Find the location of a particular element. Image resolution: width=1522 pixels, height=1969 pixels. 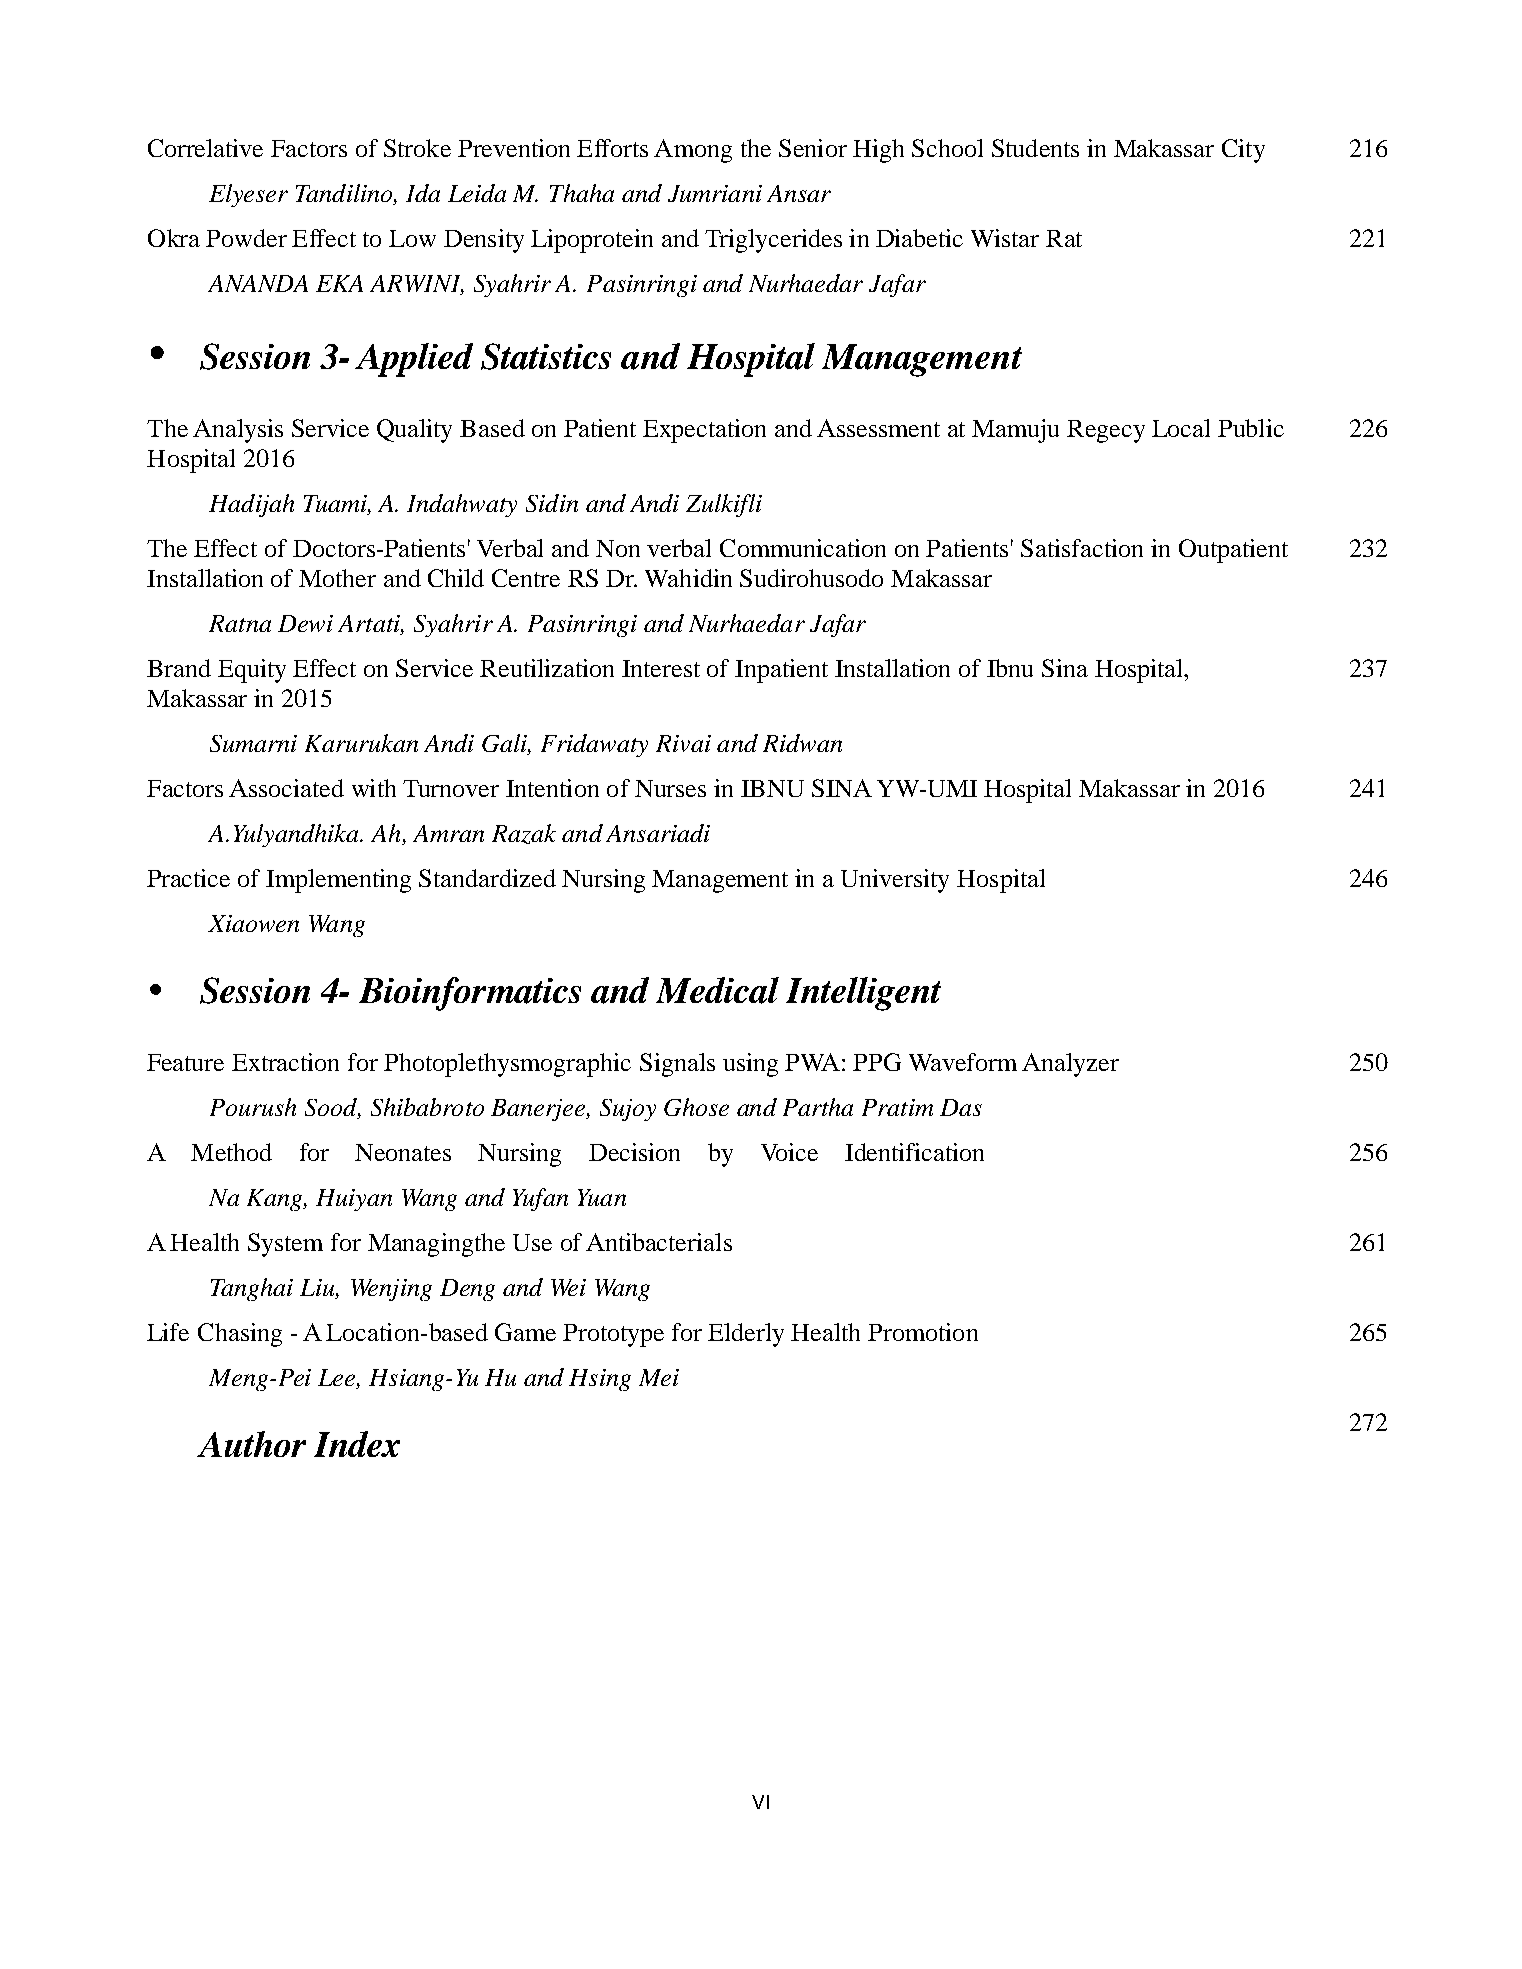

Expectation is located at coordinates (704, 431).
